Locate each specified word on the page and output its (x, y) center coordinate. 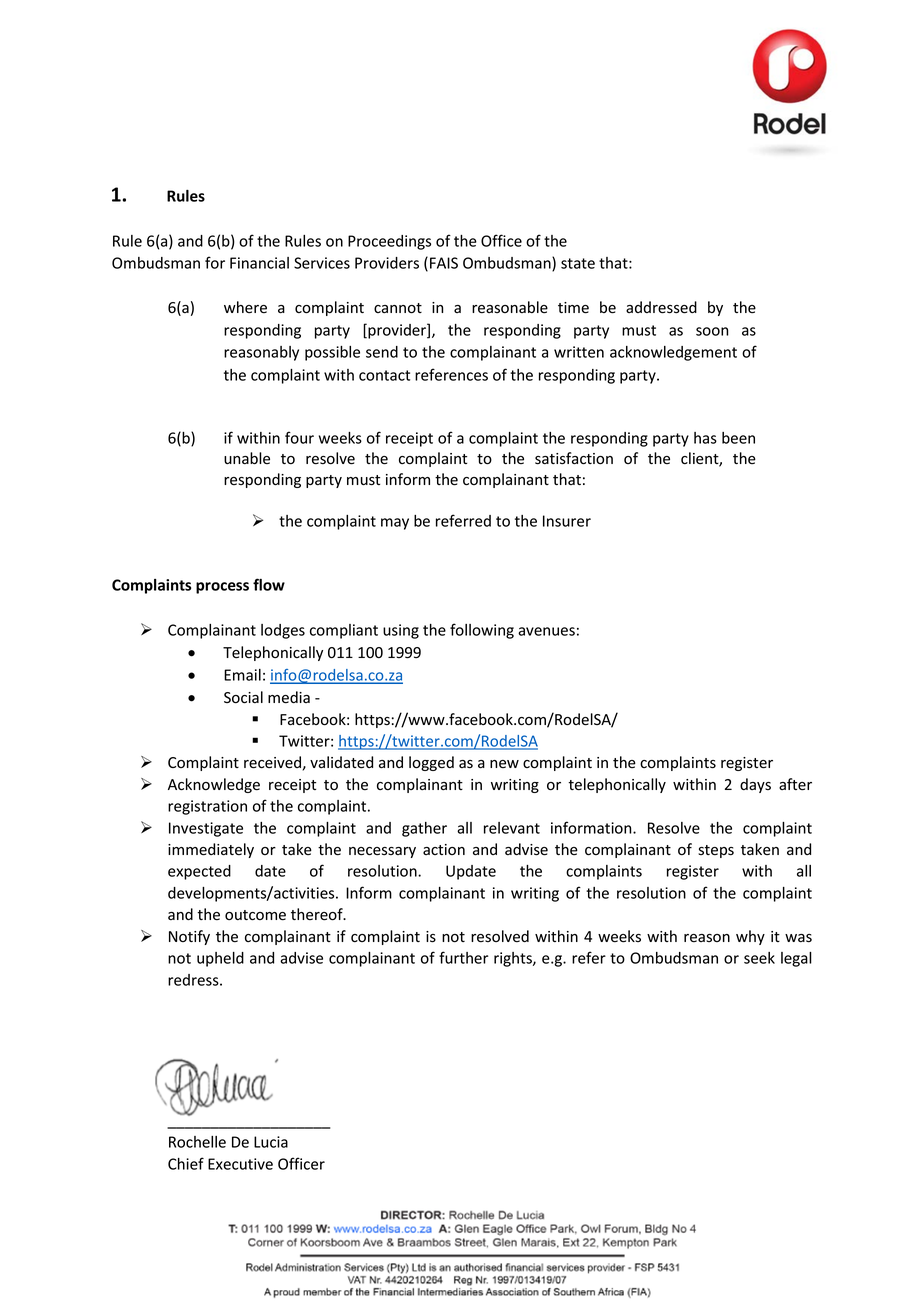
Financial (259, 263)
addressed (661, 307)
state (578, 263)
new (504, 764)
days (755, 785)
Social (243, 697)
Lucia (271, 1142)
